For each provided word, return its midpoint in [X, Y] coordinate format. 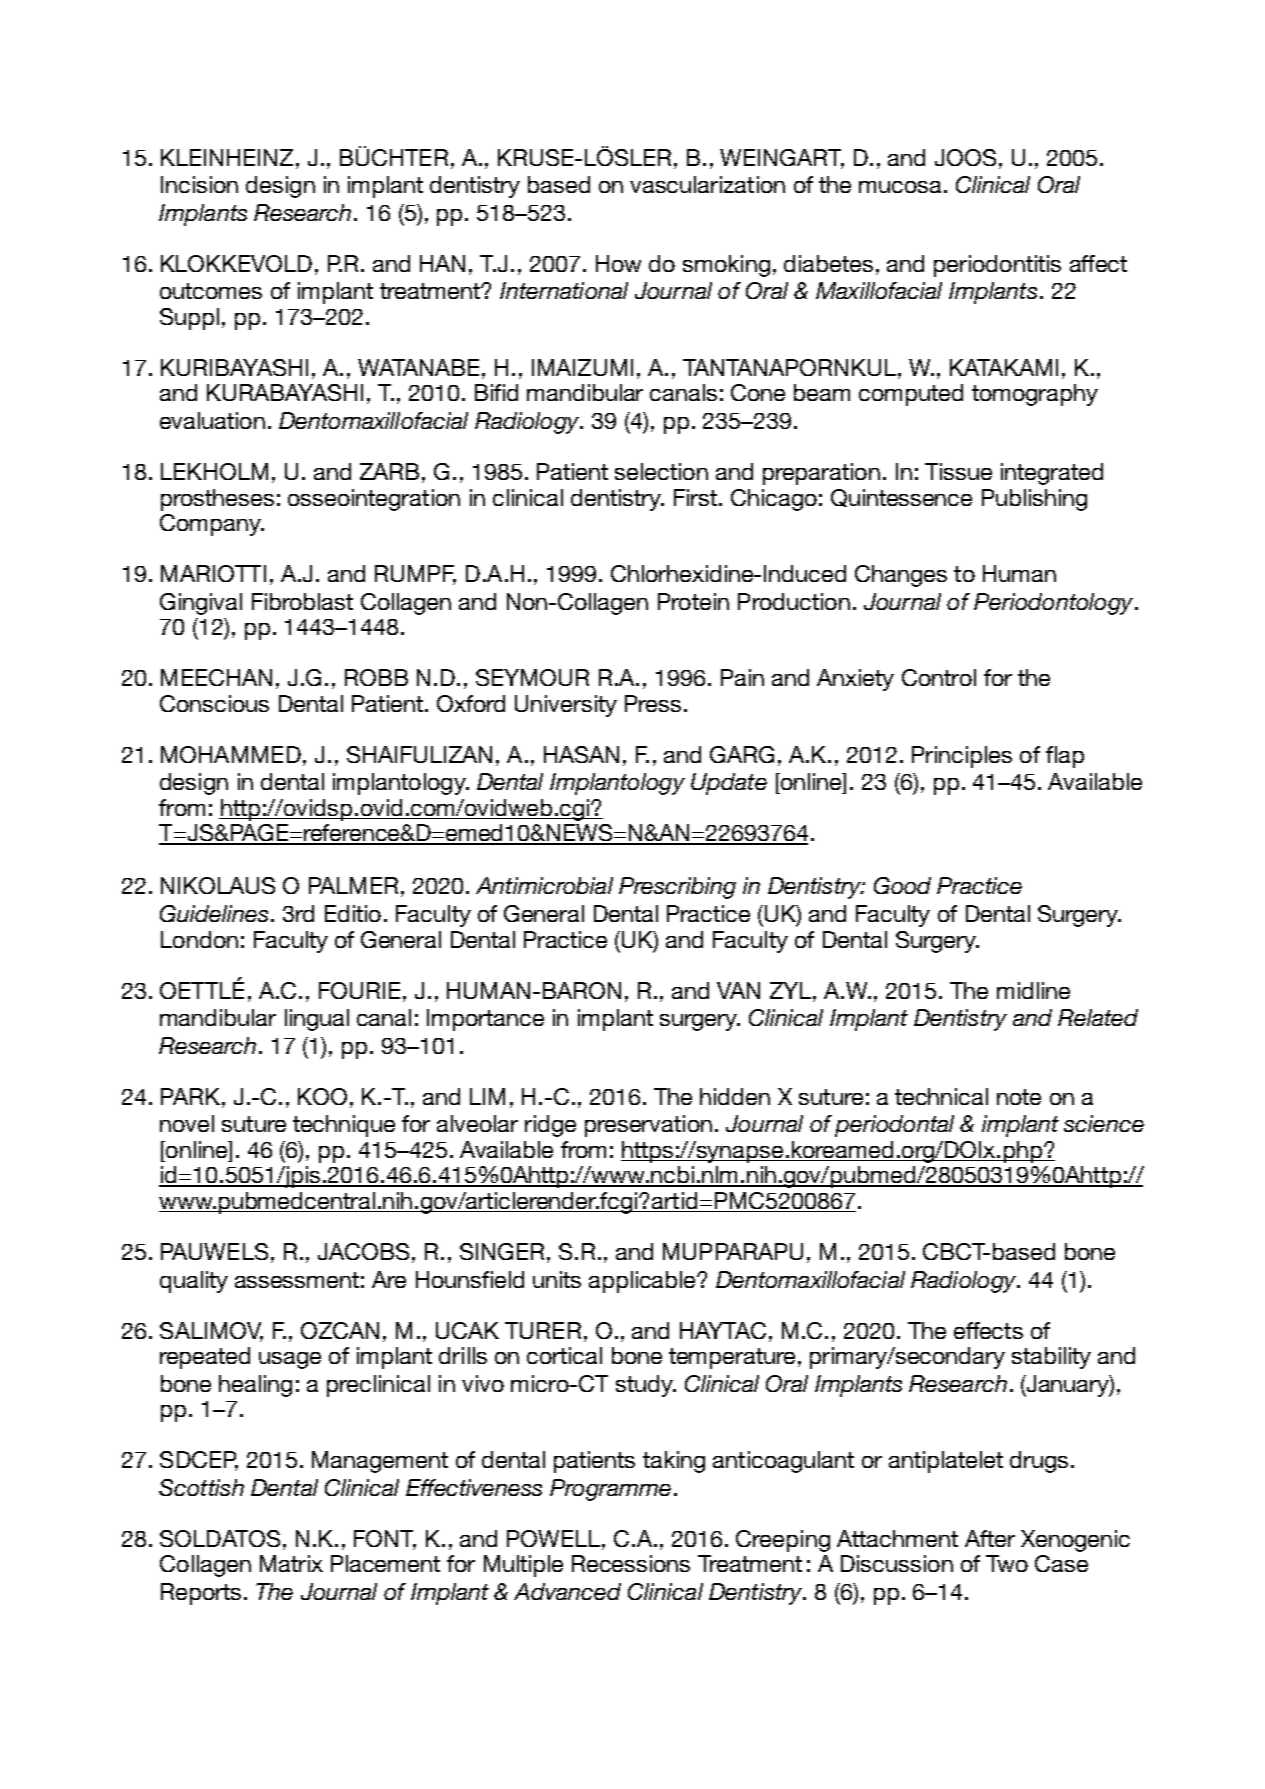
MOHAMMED [231, 754]
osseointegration [374, 500]
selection [661, 471]
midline [1033, 990]
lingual [317, 1020]
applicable [643, 1282]
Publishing [1034, 500]
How [618, 263]
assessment [297, 1280]
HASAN [581, 754]
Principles [962, 757]
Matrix [291, 1563]
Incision [199, 184]
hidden [735, 1096]
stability [1051, 1358]
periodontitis [997, 266]
